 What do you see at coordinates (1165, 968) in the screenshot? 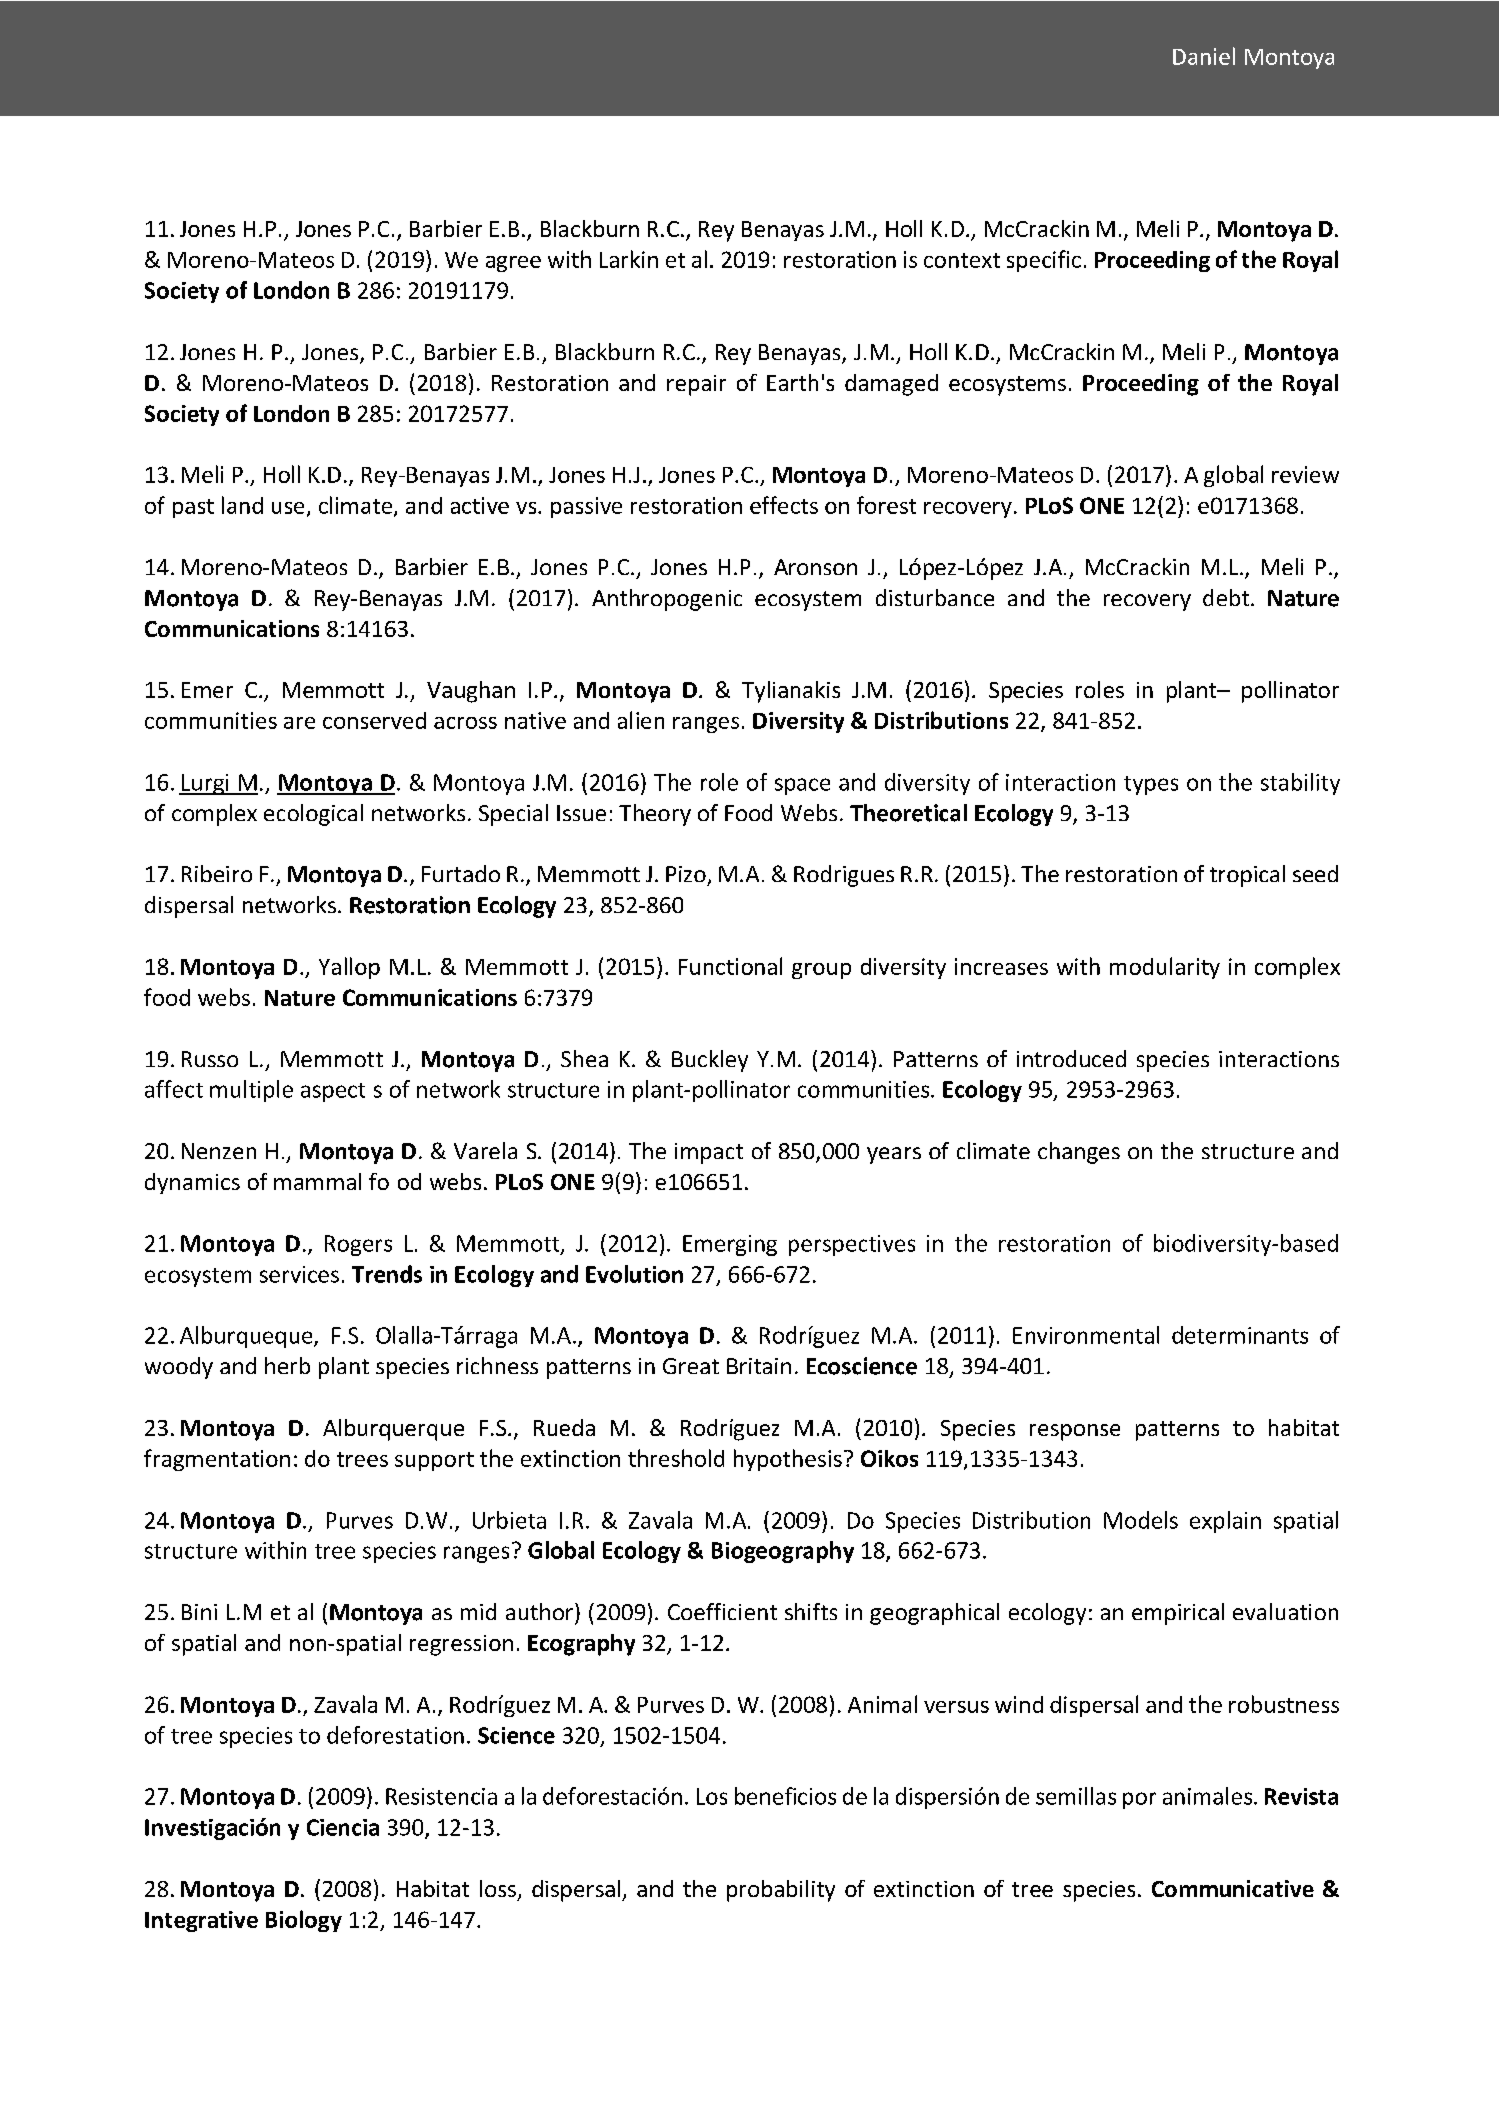
I see `modularity` at bounding box center [1165, 968].
